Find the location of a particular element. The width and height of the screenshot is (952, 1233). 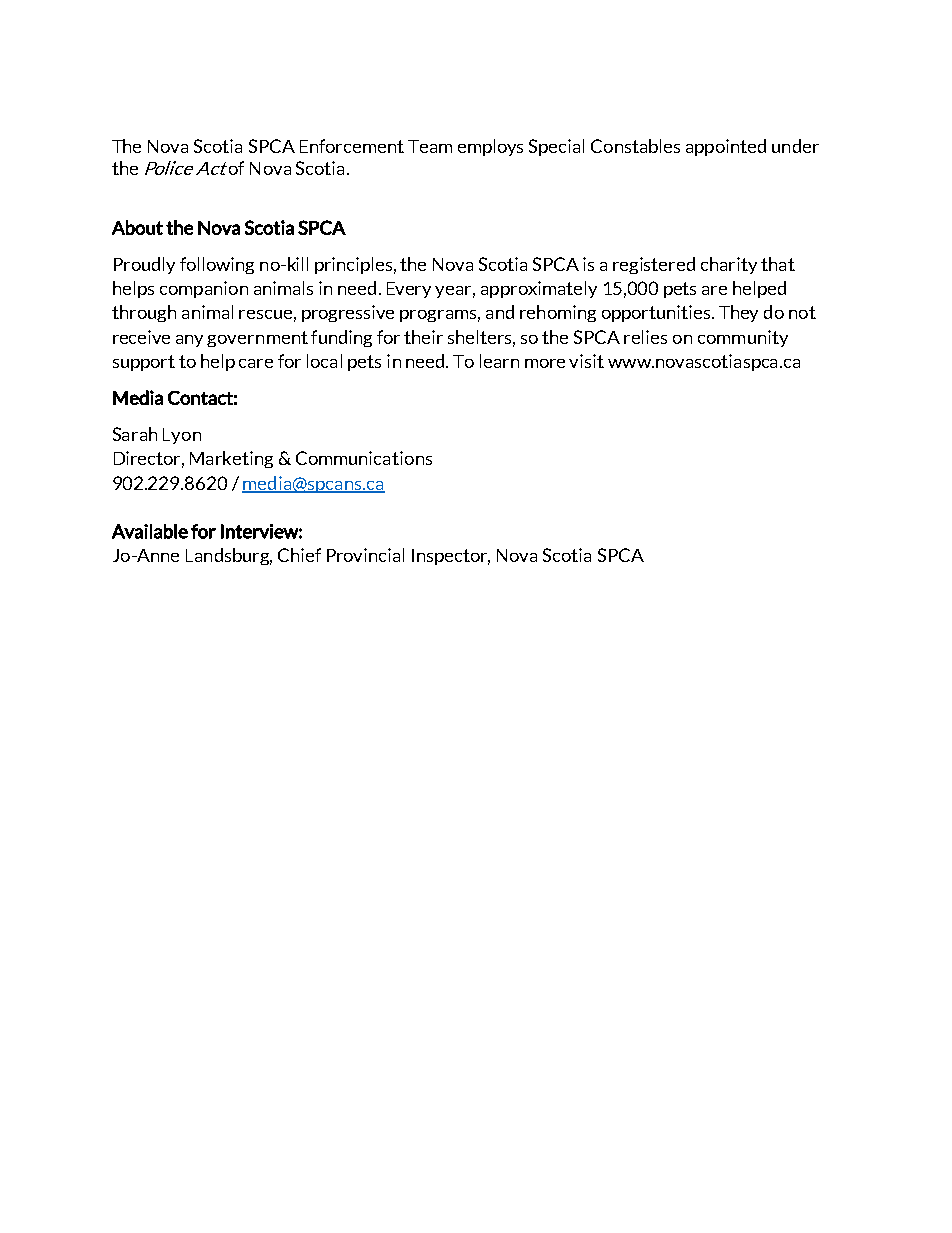

learn is located at coordinates (499, 361).
